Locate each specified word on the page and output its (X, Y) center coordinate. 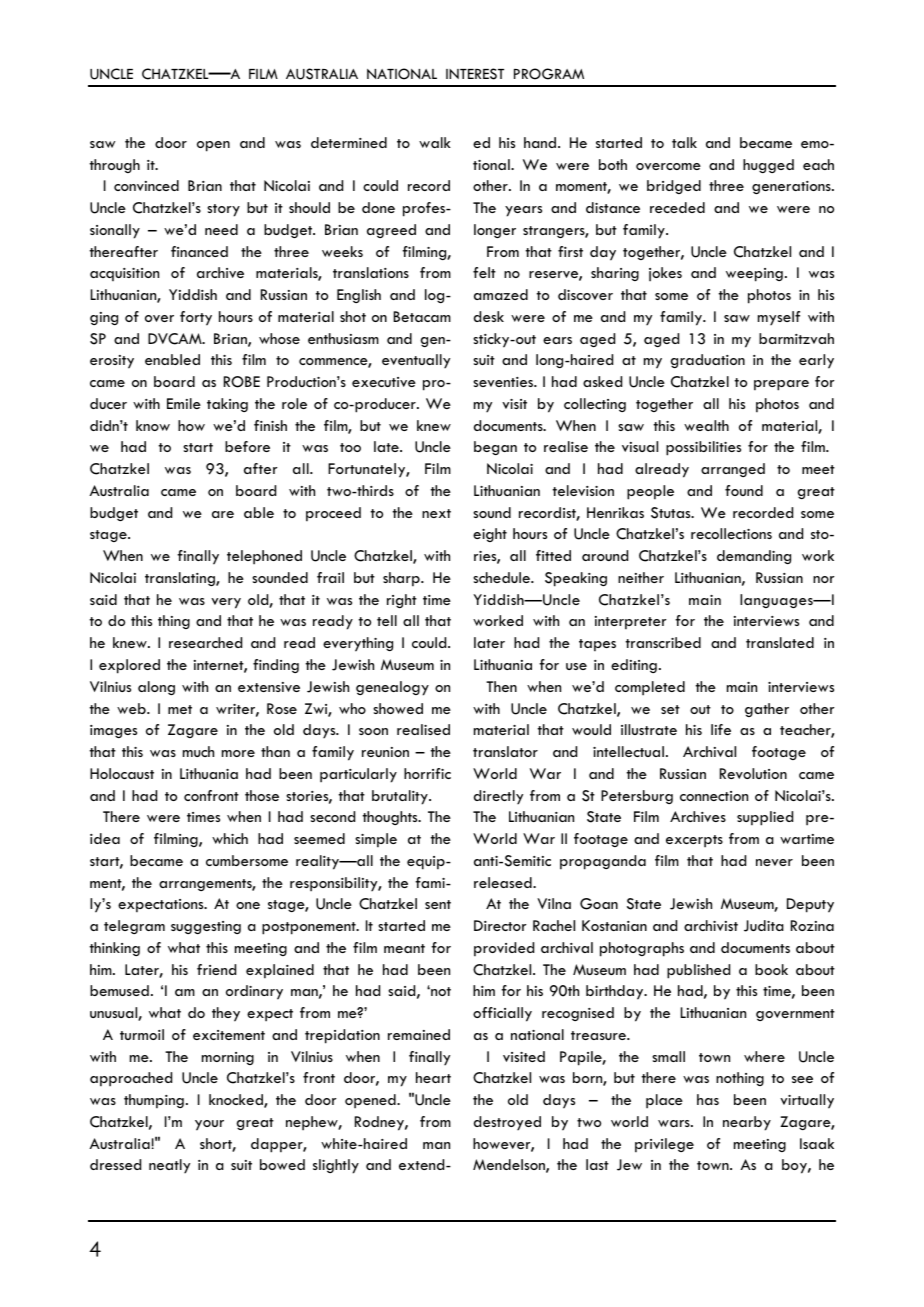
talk (684, 142)
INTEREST (475, 74)
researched (205, 642)
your (209, 1125)
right (402, 601)
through (114, 166)
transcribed (663, 642)
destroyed (507, 1123)
